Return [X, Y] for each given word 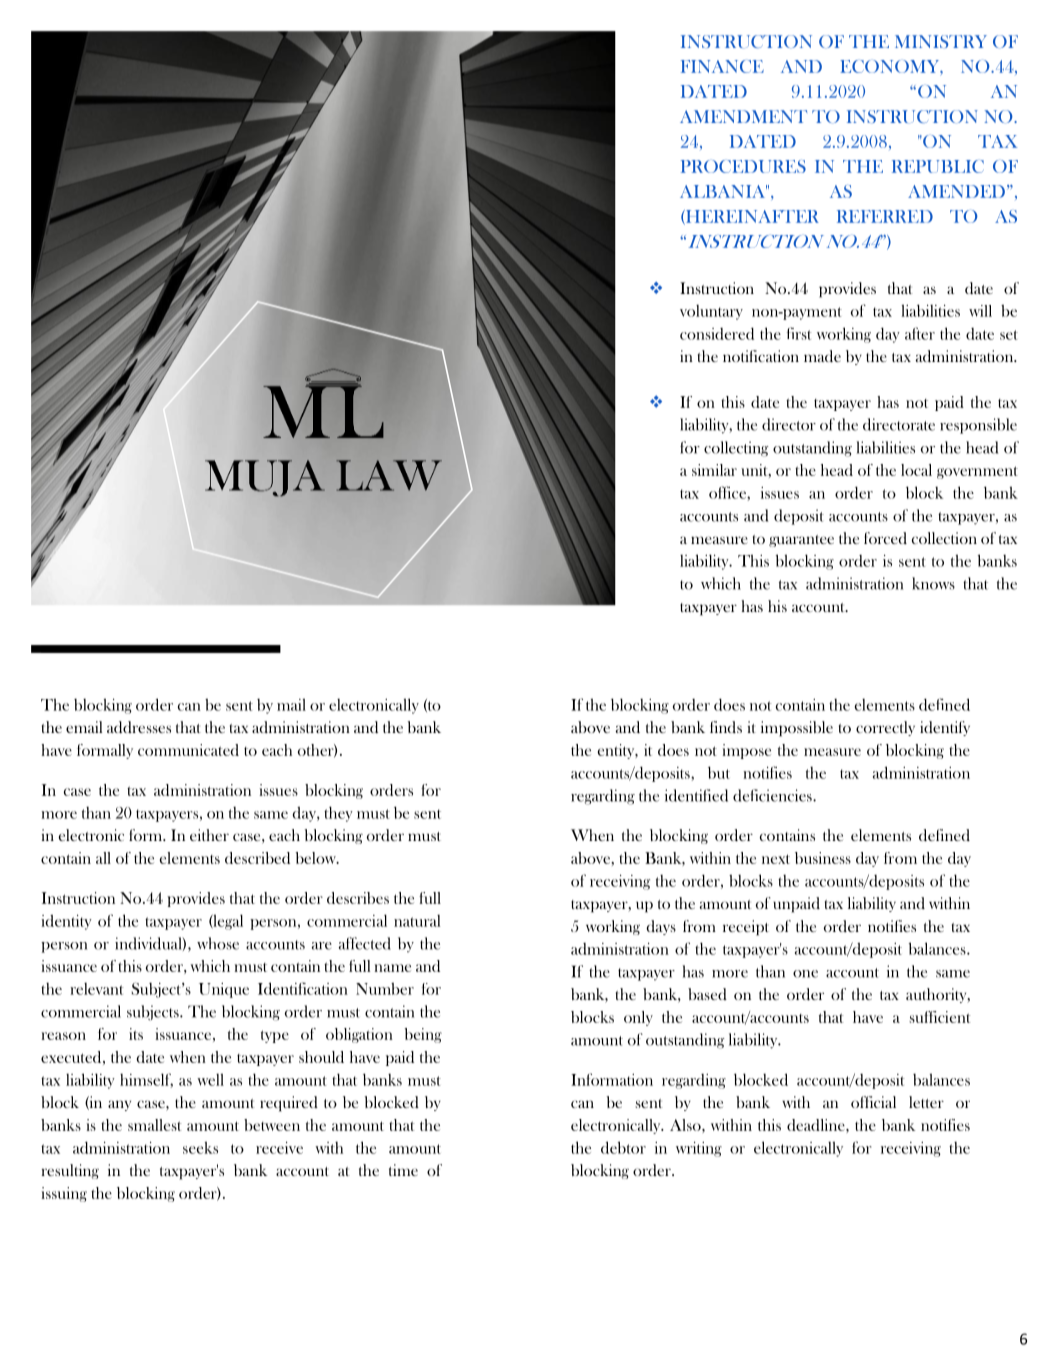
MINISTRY [941, 41]
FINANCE [722, 66]
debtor [623, 1147]
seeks [200, 1147]
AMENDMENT [743, 116]
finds [726, 727]
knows [933, 583]
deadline [817, 1125]
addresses [139, 727]
